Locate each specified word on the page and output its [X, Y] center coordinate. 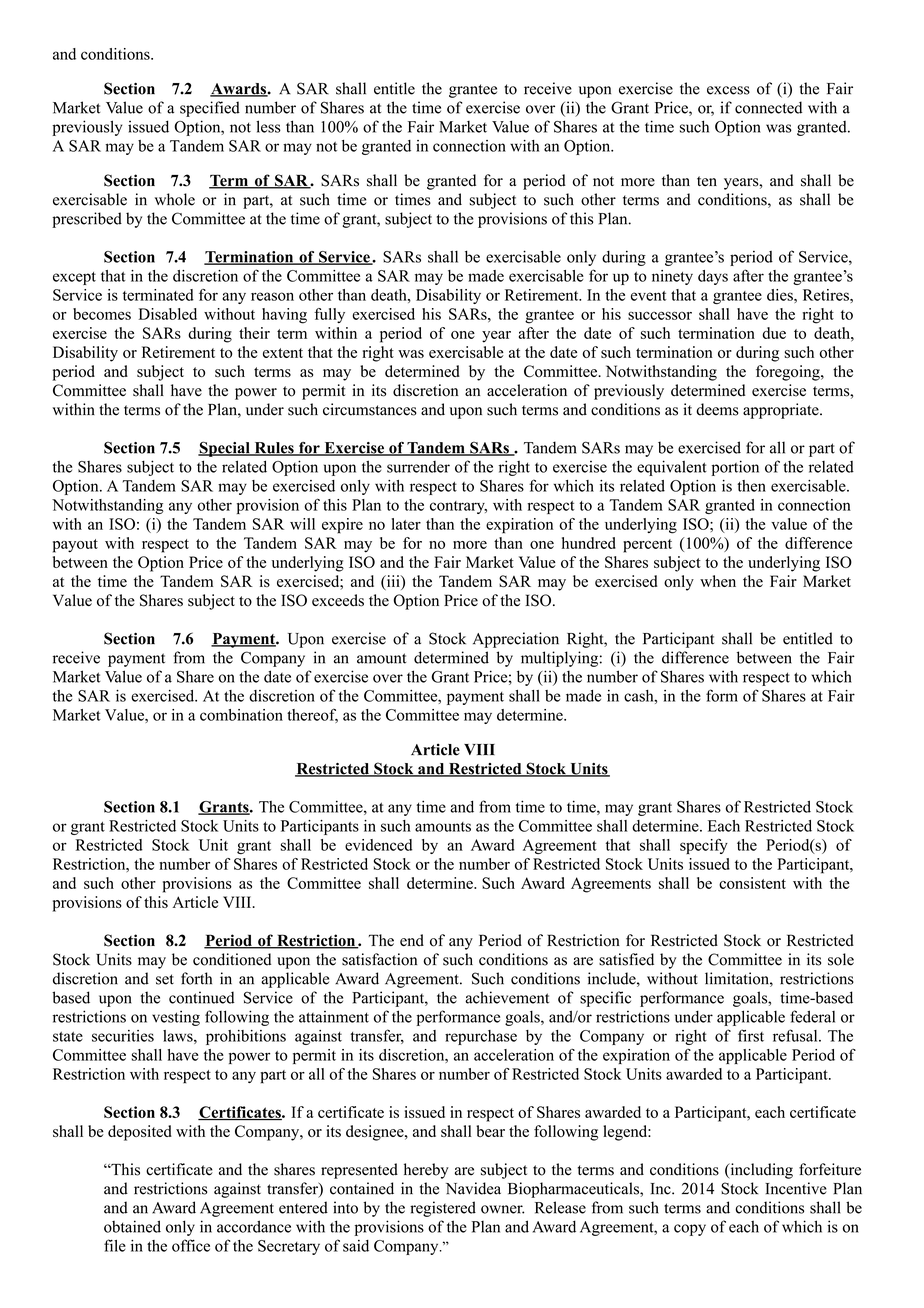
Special [225, 449]
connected [768, 107]
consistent [752, 883]
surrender [418, 467]
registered [443, 1209]
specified [210, 109]
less [268, 126]
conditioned [232, 959]
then [751, 486]
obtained [132, 1226]
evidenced [378, 845]
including [760, 1171]
